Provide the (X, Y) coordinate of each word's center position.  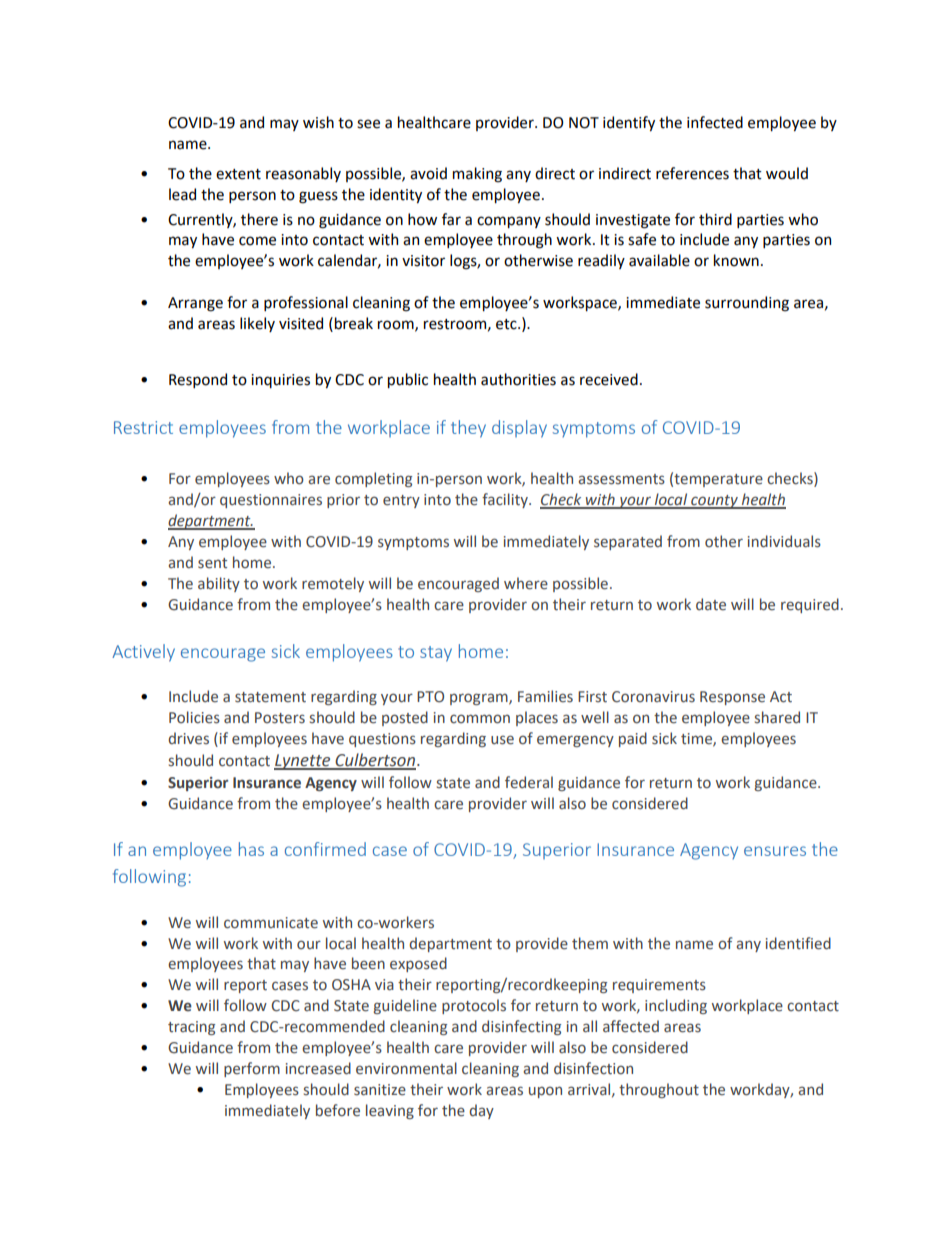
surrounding (747, 304)
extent (238, 174)
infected (715, 122)
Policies (194, 717)
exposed (418, 964)
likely (257, 324)
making (477, 175)
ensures (775, 851)
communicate (271, 923)
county (714, 502)
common (480, 719)
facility (506, 500)
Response (732, 698)
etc (507, 324)
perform (252, 1069)
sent (212, 563)
